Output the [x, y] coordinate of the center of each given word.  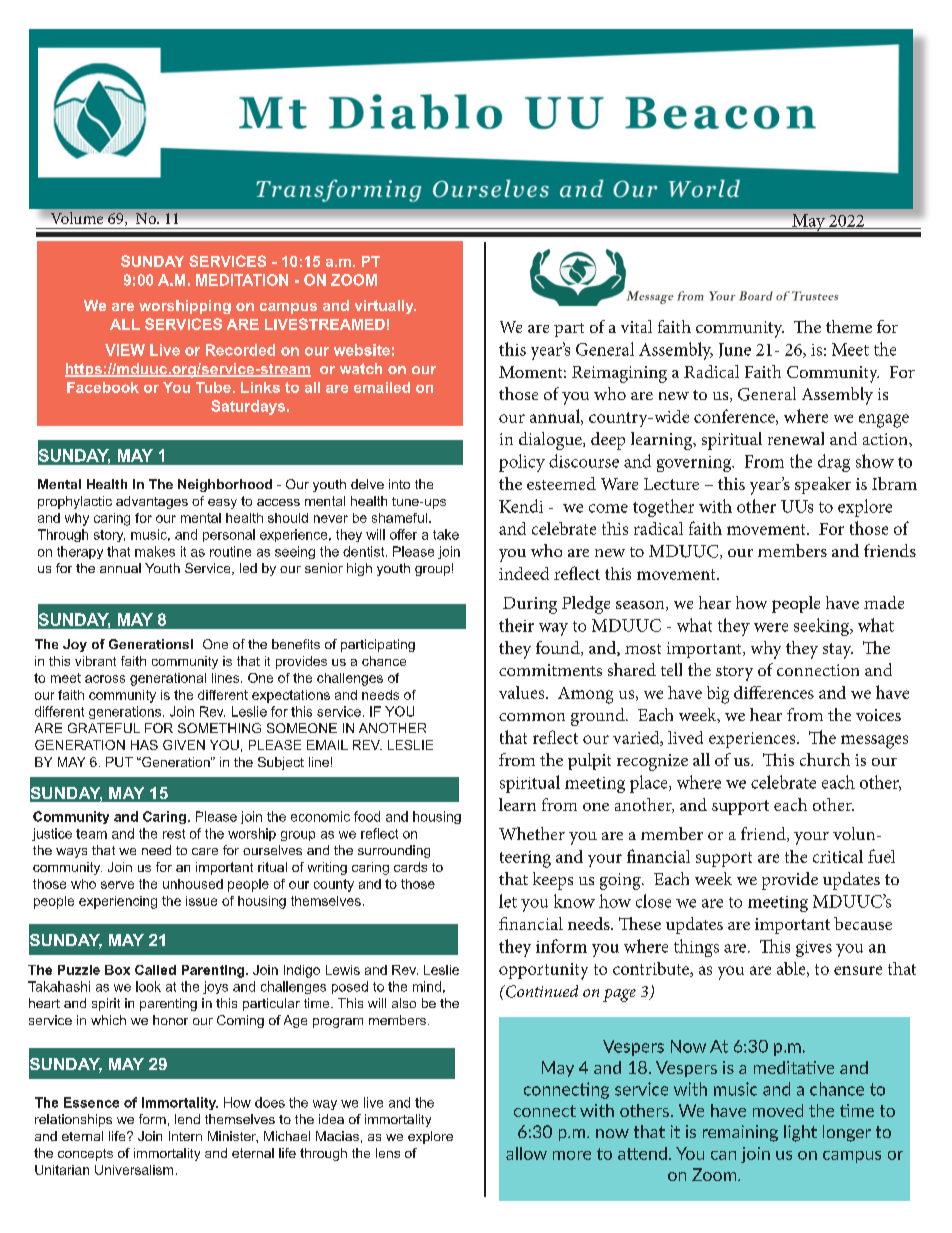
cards [410, 867]
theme [849, 326]
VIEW [125, 350]
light [800, 1133]
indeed [524, 573]
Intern [185, 1136]
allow [526, 1153]
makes [155, 551]
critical [838, 856]
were [771, 627]
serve [117, 885]
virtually [385, 307]
